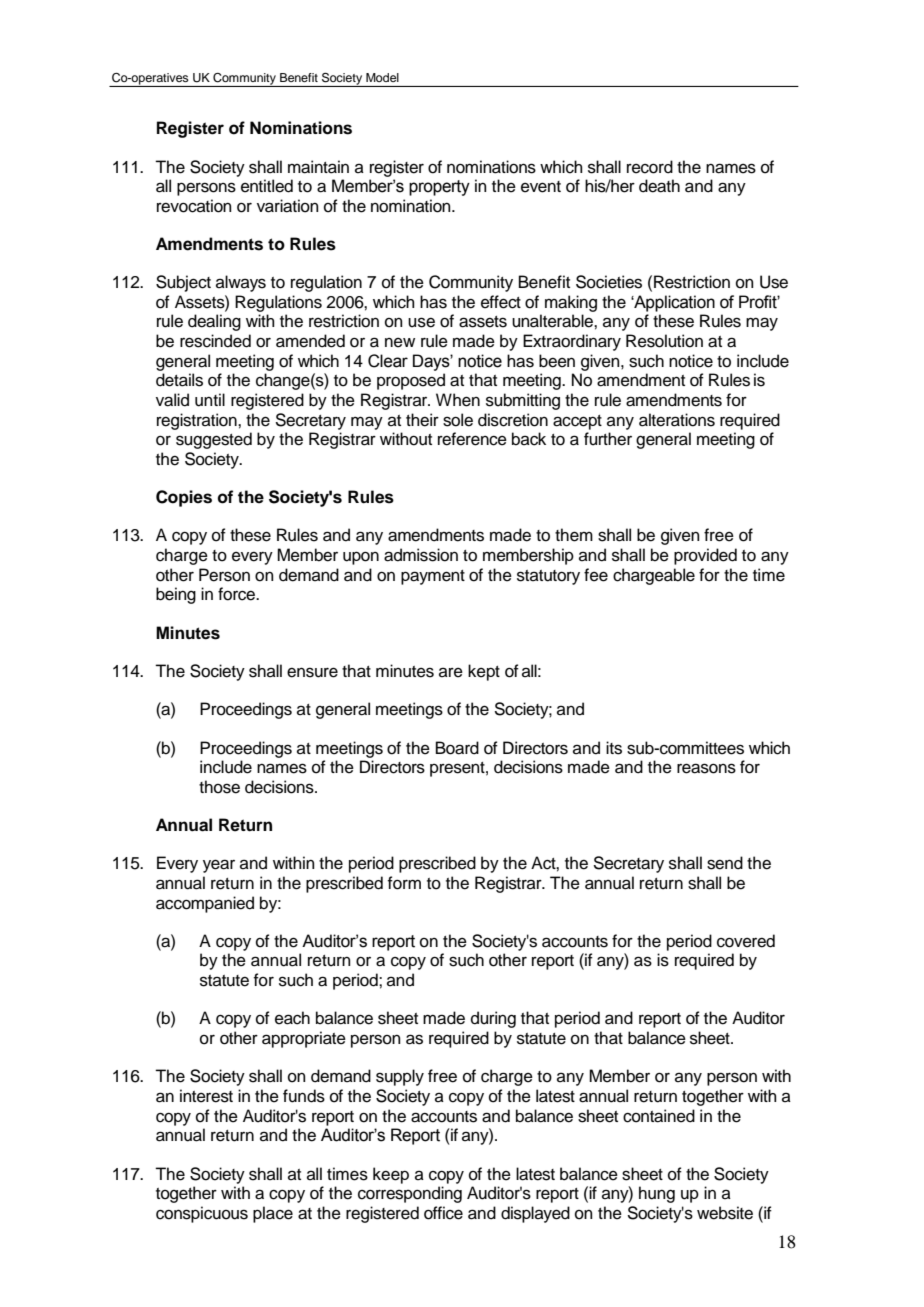  Describe the element at coordinates (439, 188) in the screenshot. I see `property` at that location.
